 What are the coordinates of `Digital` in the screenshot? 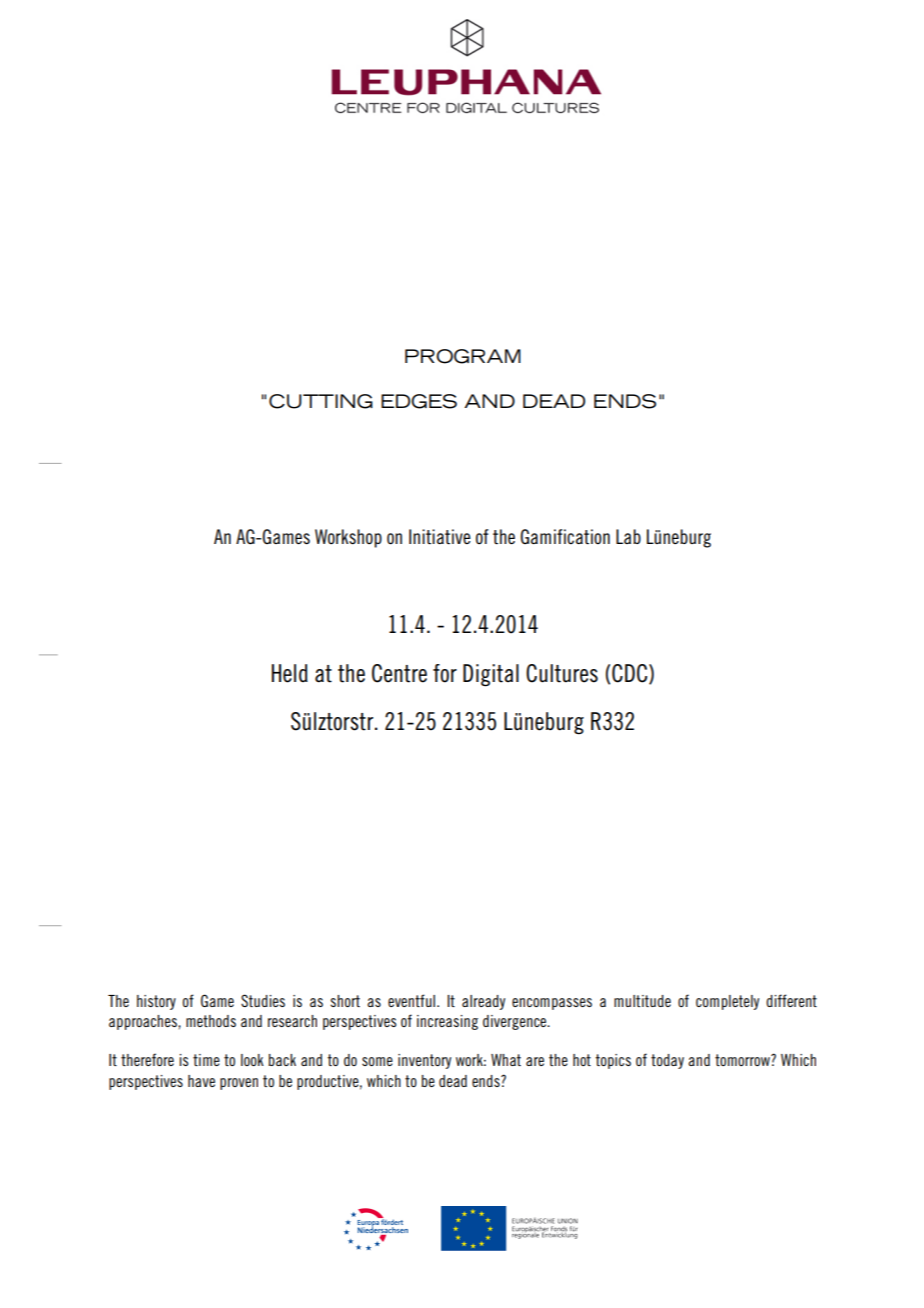 It's located at (491, 675).
